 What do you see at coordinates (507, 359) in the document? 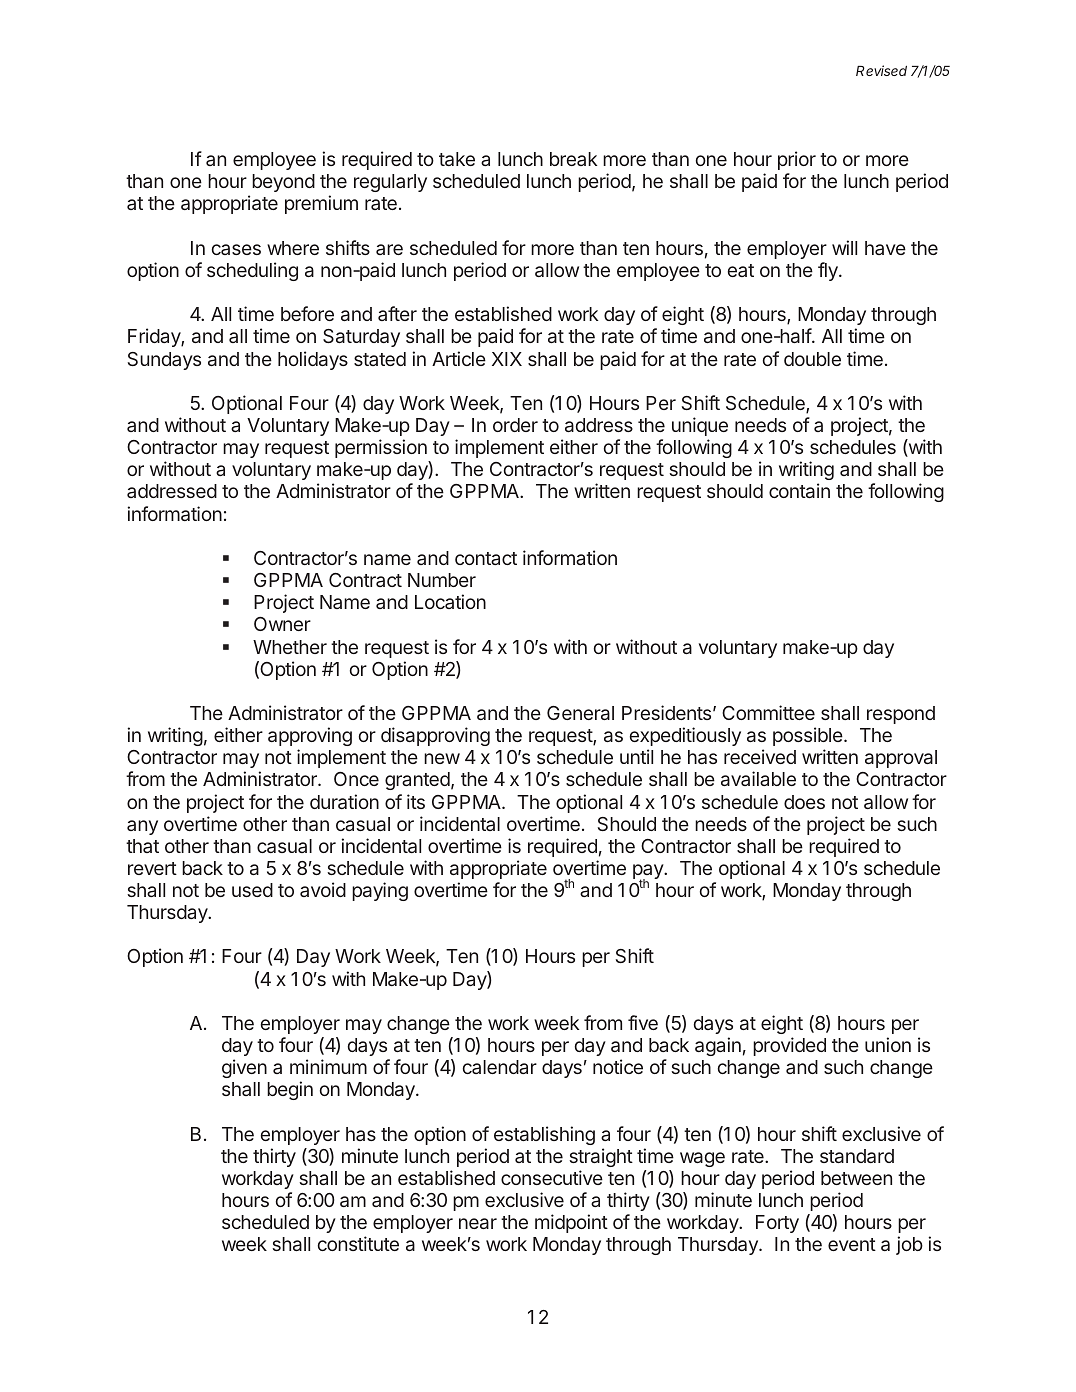
I see `XIX` at bounding box center [507, 359].
